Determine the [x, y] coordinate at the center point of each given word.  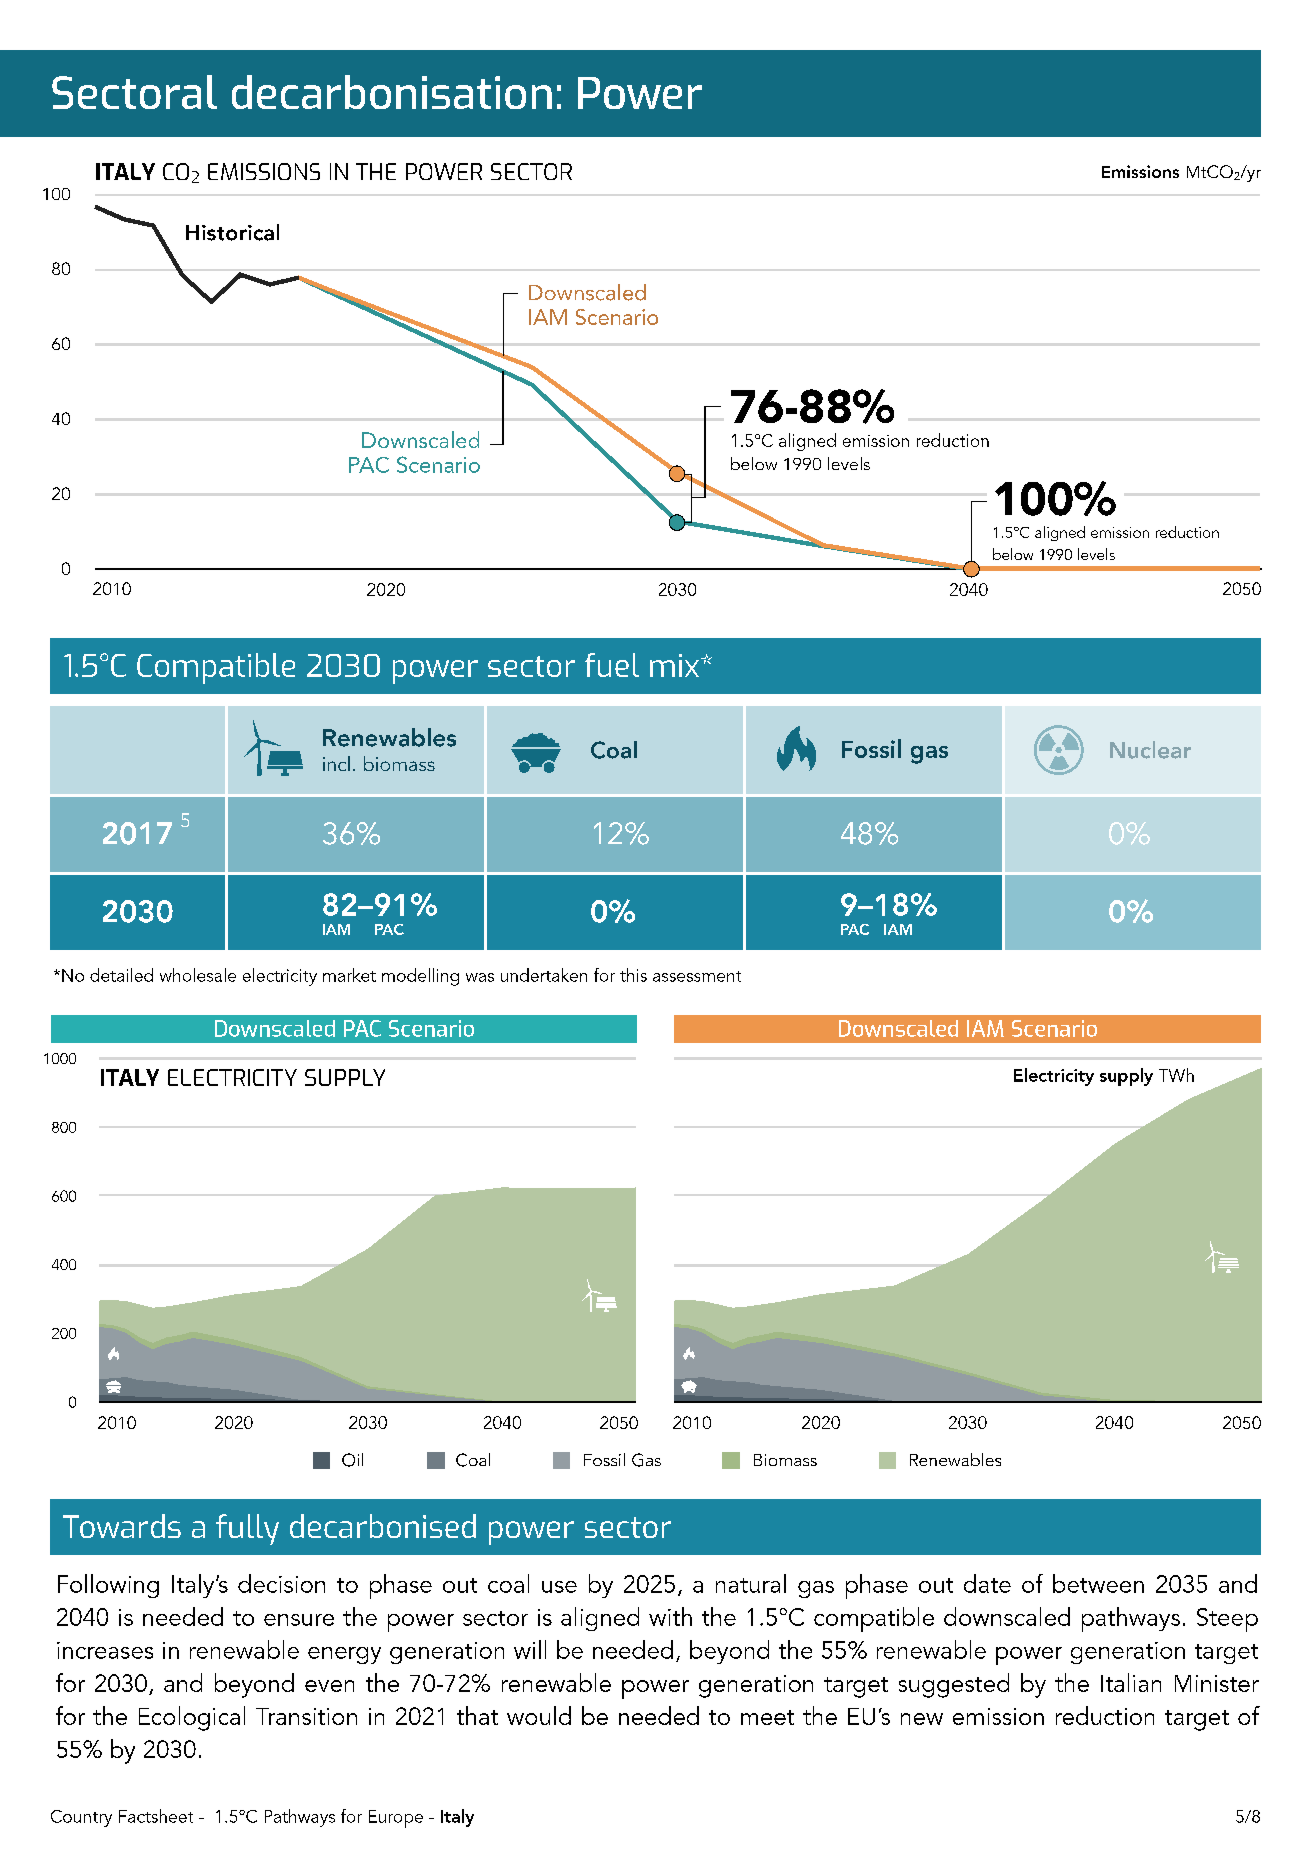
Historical [232, 232]
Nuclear [1150, 750]
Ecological [192, 1718]
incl [336, 763]
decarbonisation [392, 92]
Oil [352, 1460]
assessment [697, 976]
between [1098, 1583]
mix [676, 665]
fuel [612, 665]
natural [751, 1583]
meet [767, 1717]
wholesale [198, 975]
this [633, 975]
